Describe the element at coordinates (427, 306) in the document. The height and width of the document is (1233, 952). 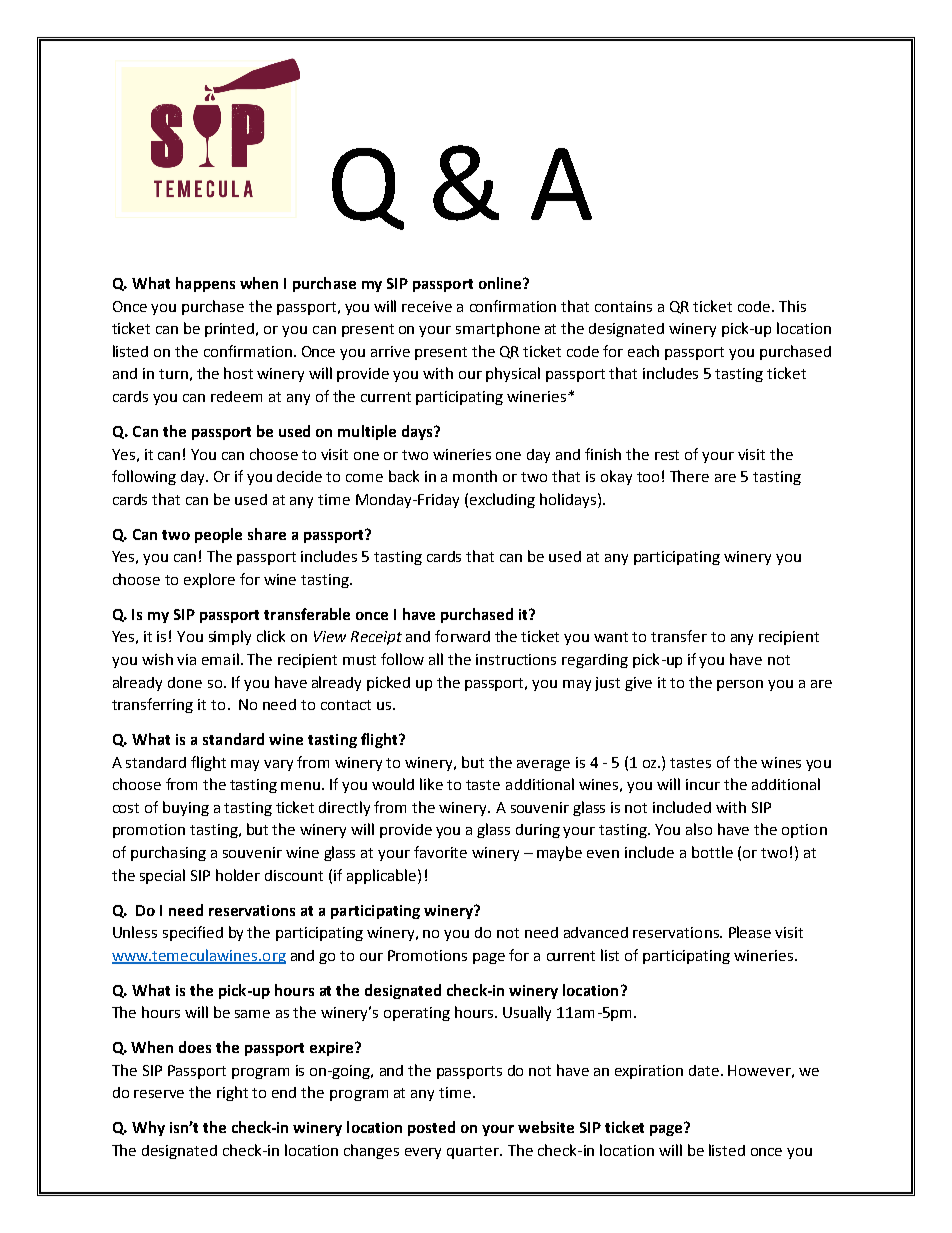
I see `receive` at that location.
